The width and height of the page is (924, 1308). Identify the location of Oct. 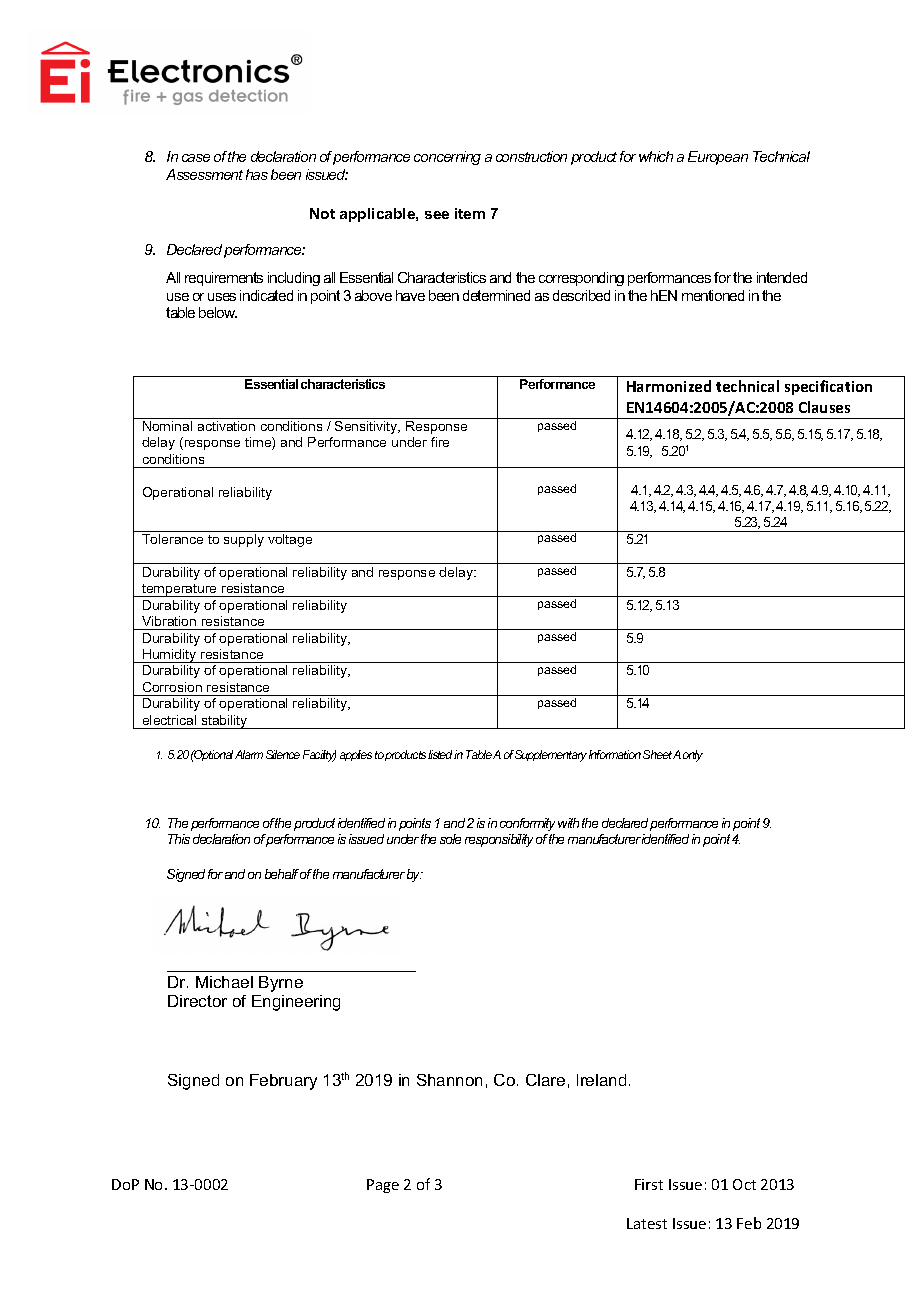
(744, 1184).
